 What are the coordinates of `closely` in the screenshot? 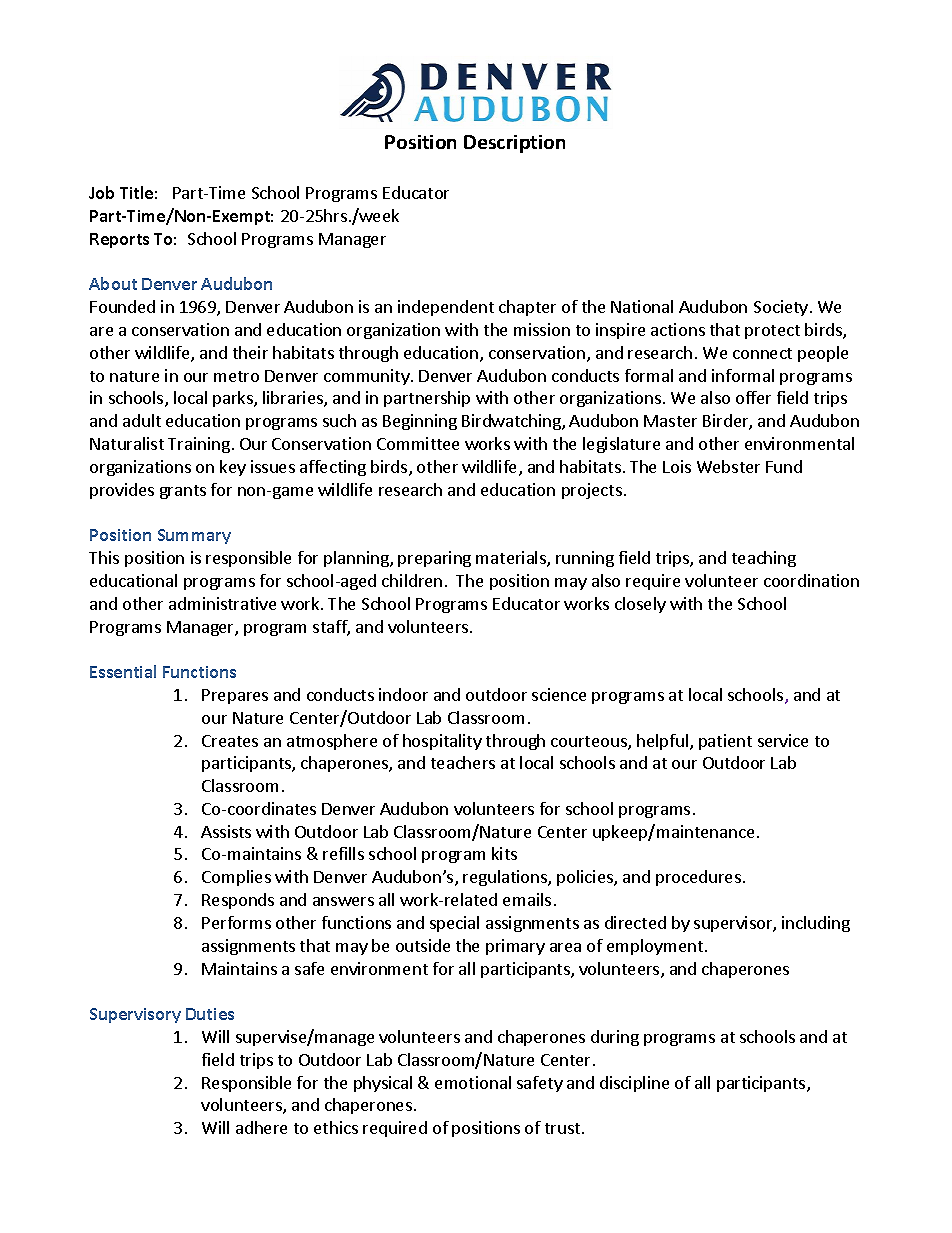 It's located at (640, 605).
